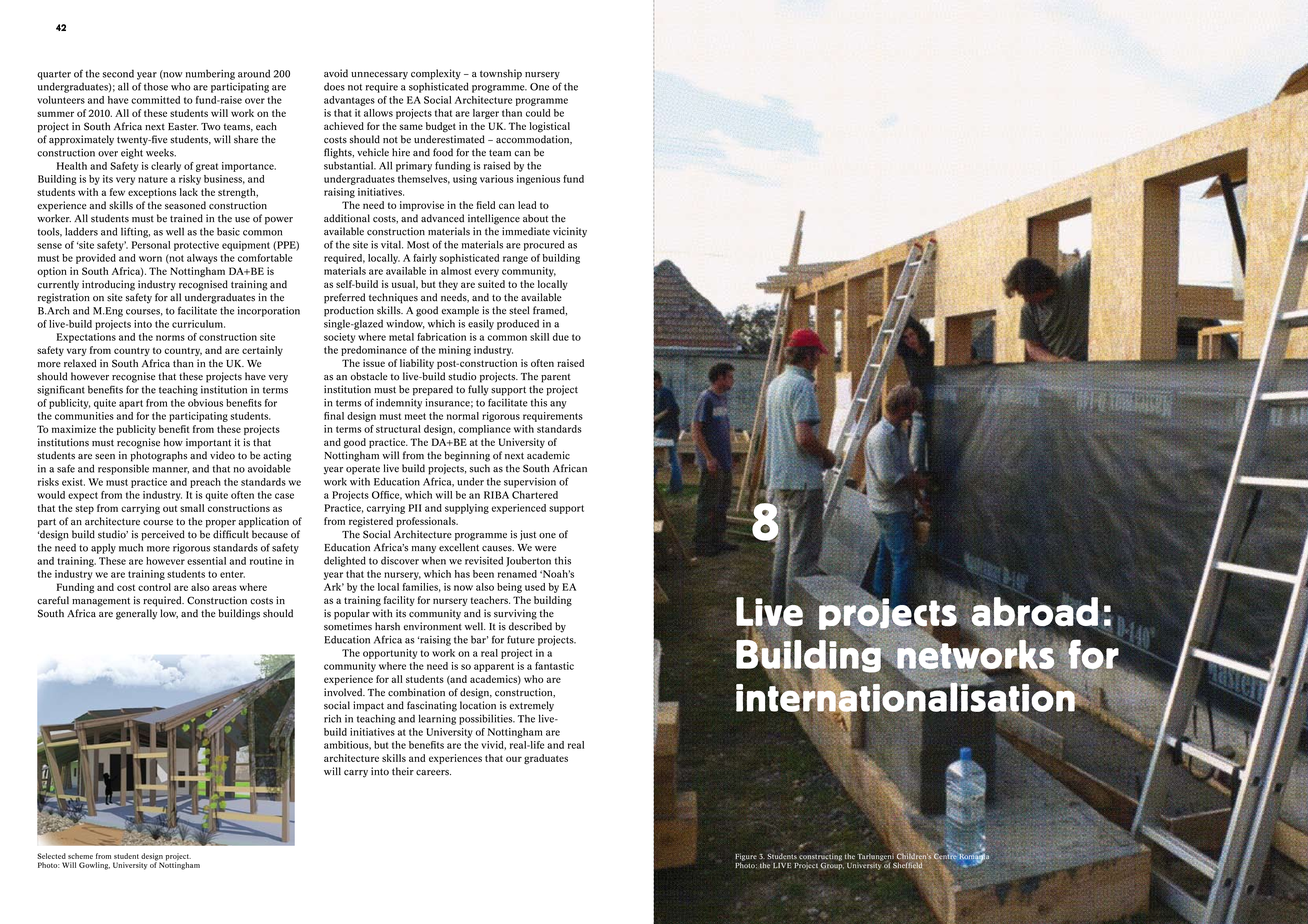 Image resolution: width=1308 pixels, height=924 pixels. Describe the element at coordinates (498, 549) in the image. I see `causes` at that location.
